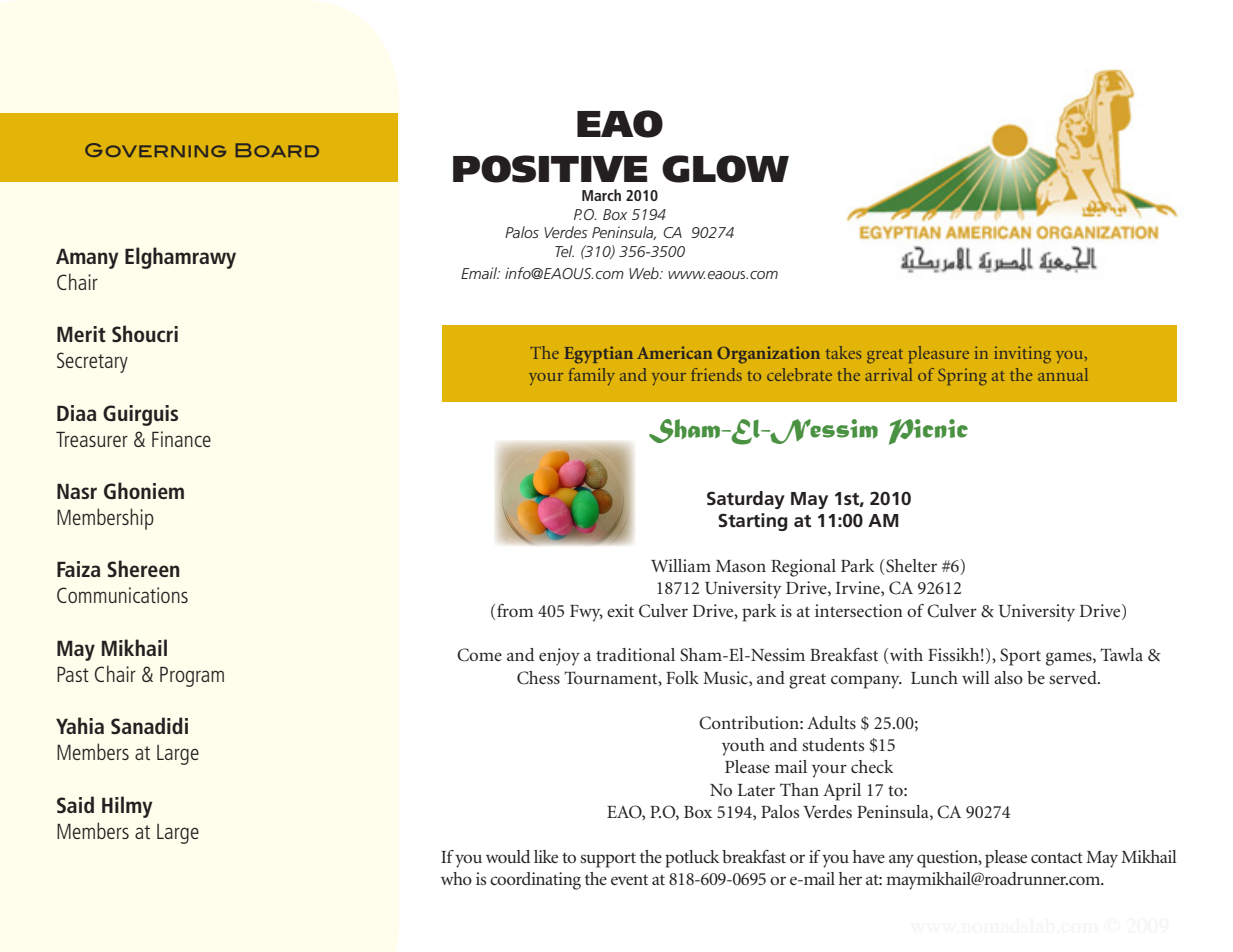 The width and height of the screenshot is (1233, 952). Describe the element at coordinates (546, 856) in the screenshot. I see `like` at that location.
